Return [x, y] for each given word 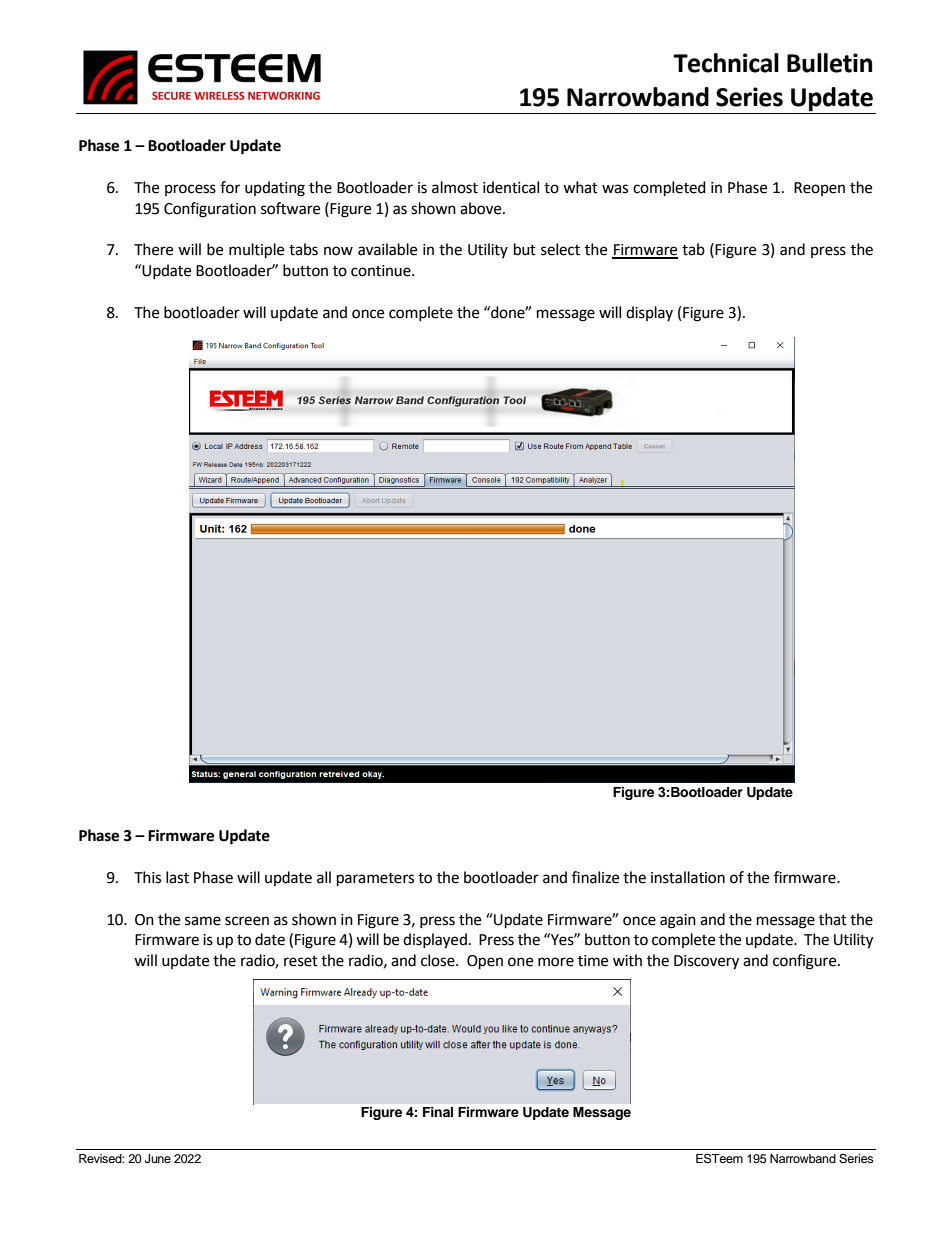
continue [382, 271]
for [230, 187]
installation [688, 877]
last [177, 877]
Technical [726, 63]
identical [511, 187]
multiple [256, 251]
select [560, 249]
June [158, 1159]
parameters [375, 880]
